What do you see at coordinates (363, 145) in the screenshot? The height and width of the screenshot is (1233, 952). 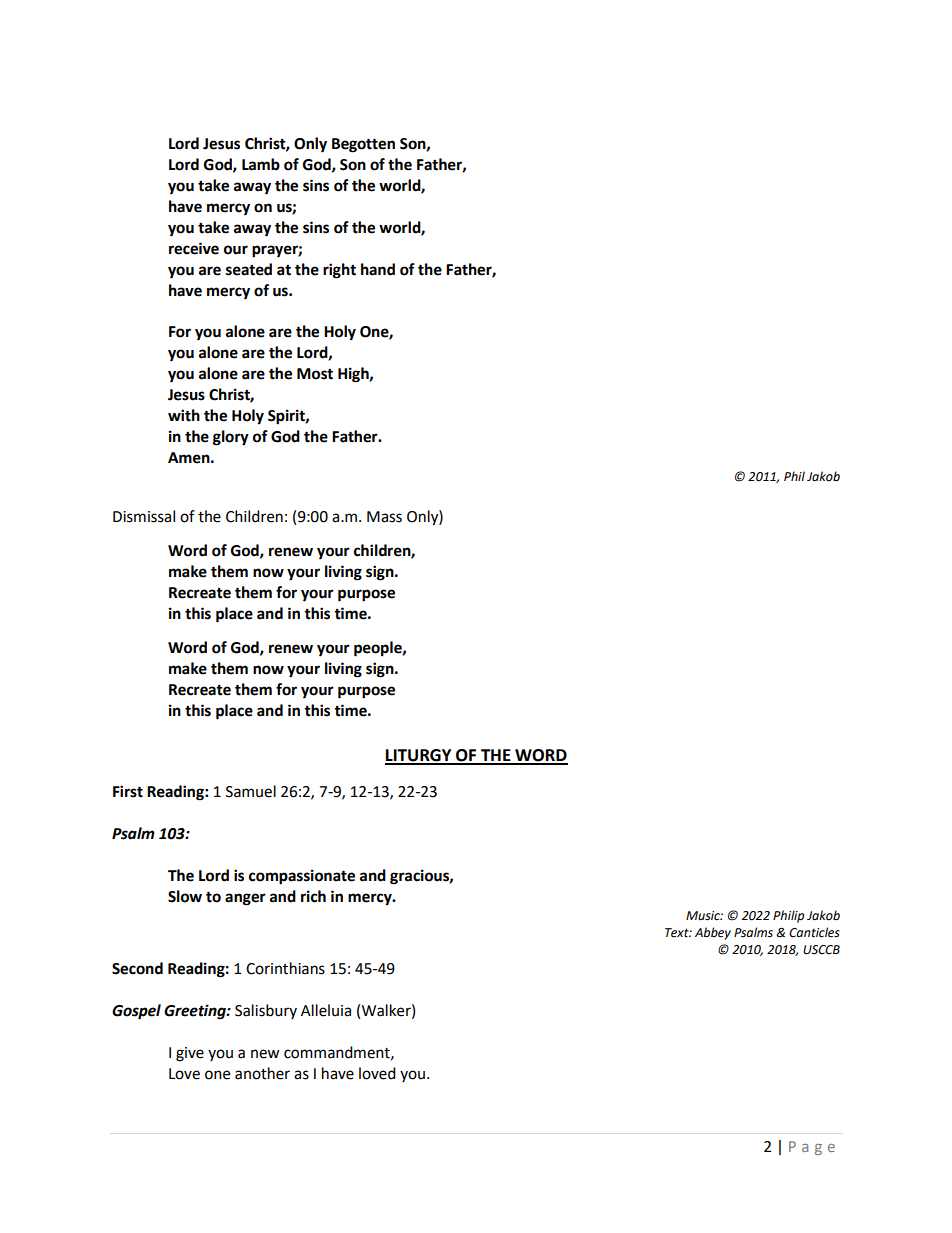 I see `Begotten` at bounding box center [363, 145].
